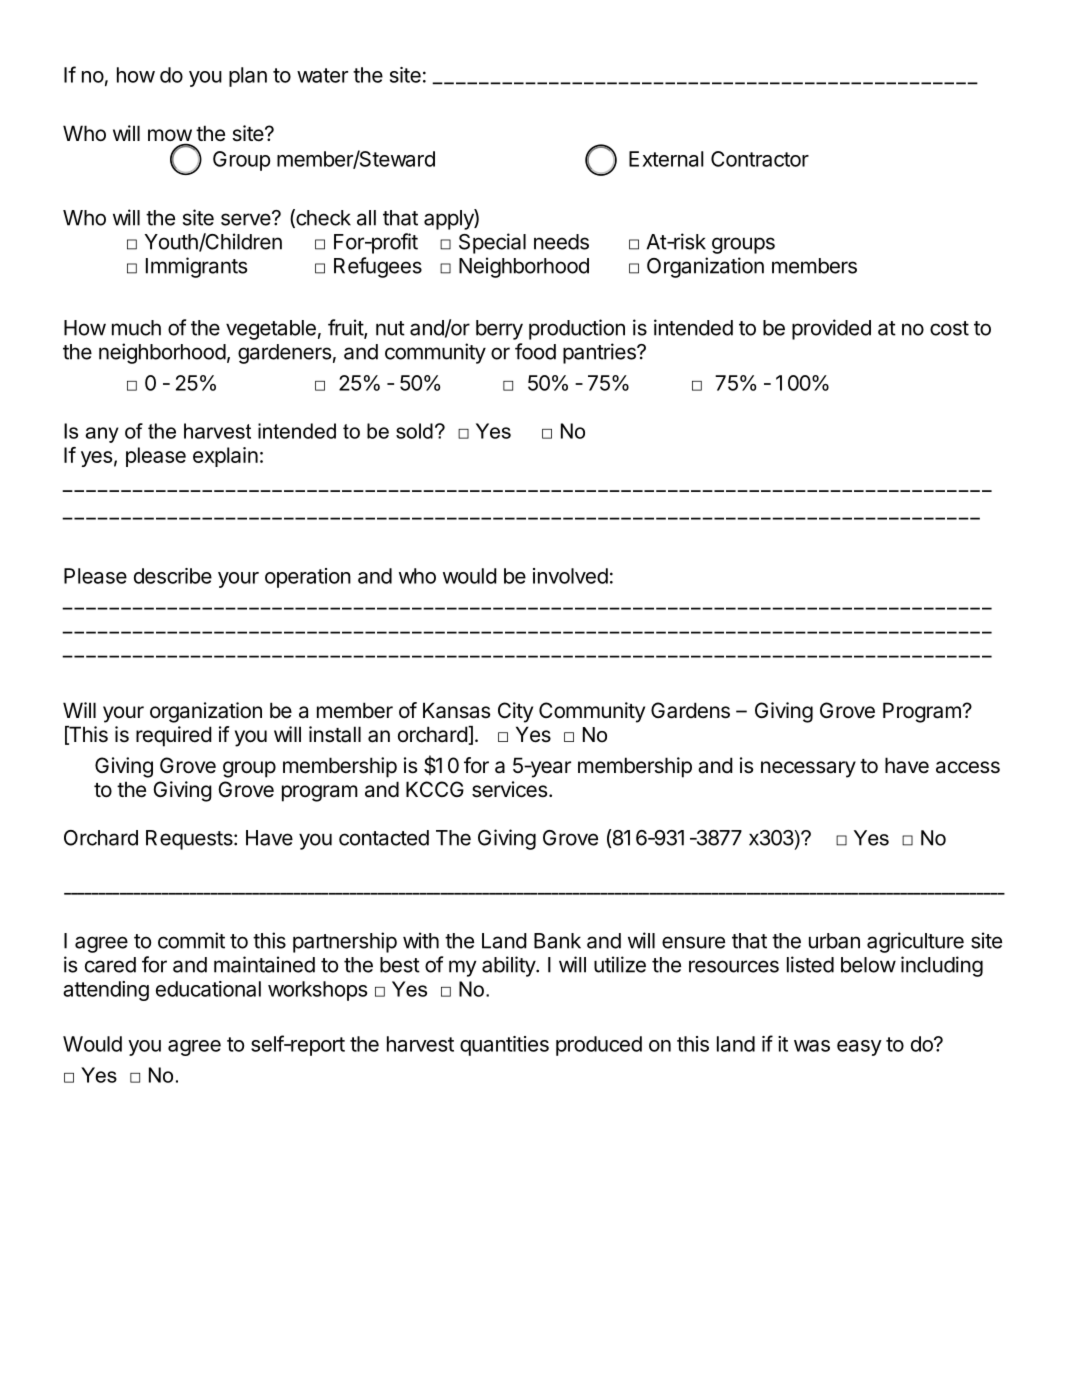  Describe the element at coordinates (831, 329) in the screenshot. I see `provided` at that location.
